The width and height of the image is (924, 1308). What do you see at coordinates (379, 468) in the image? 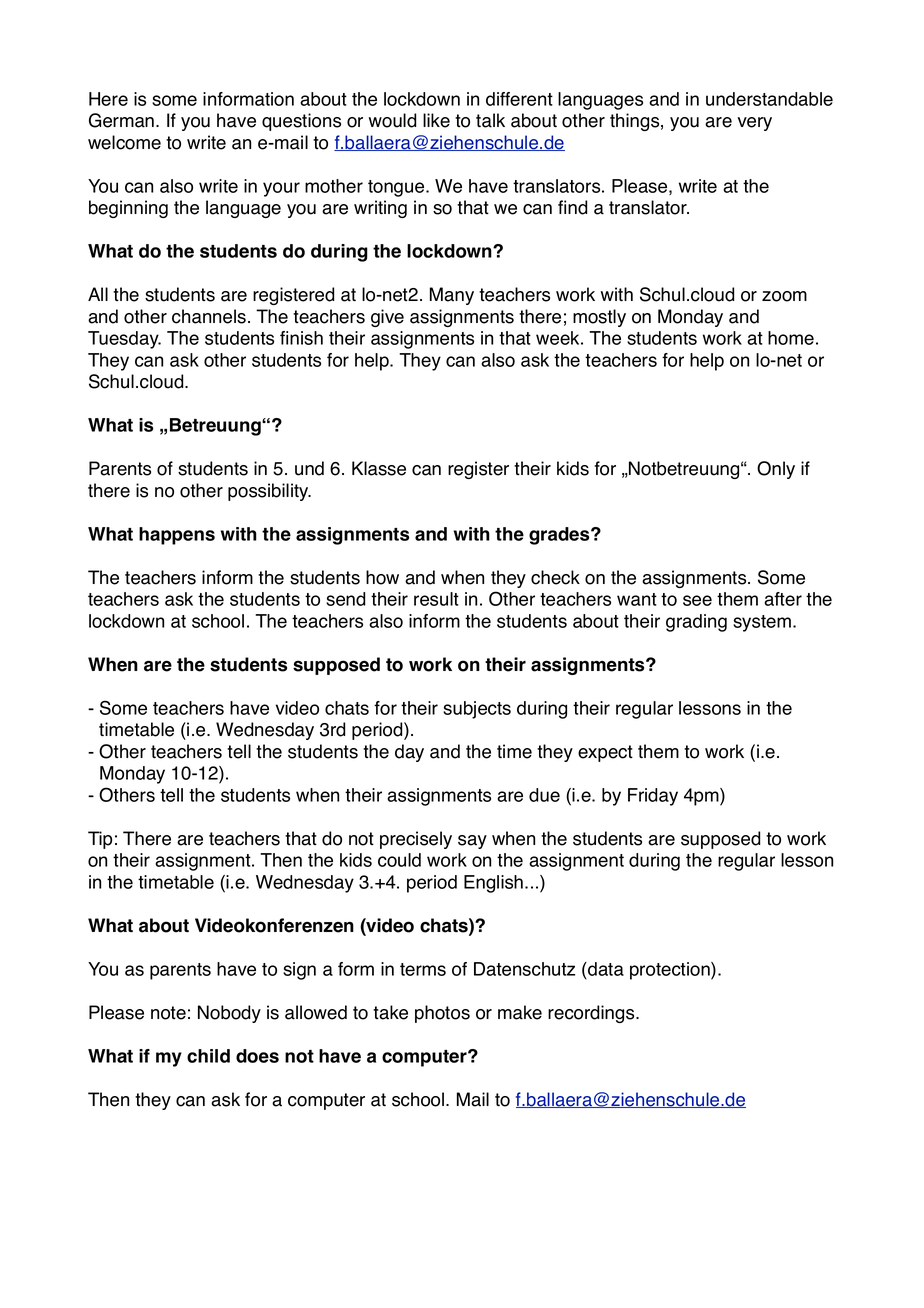
I see `Klasse` at bounding box center [379, 468].
